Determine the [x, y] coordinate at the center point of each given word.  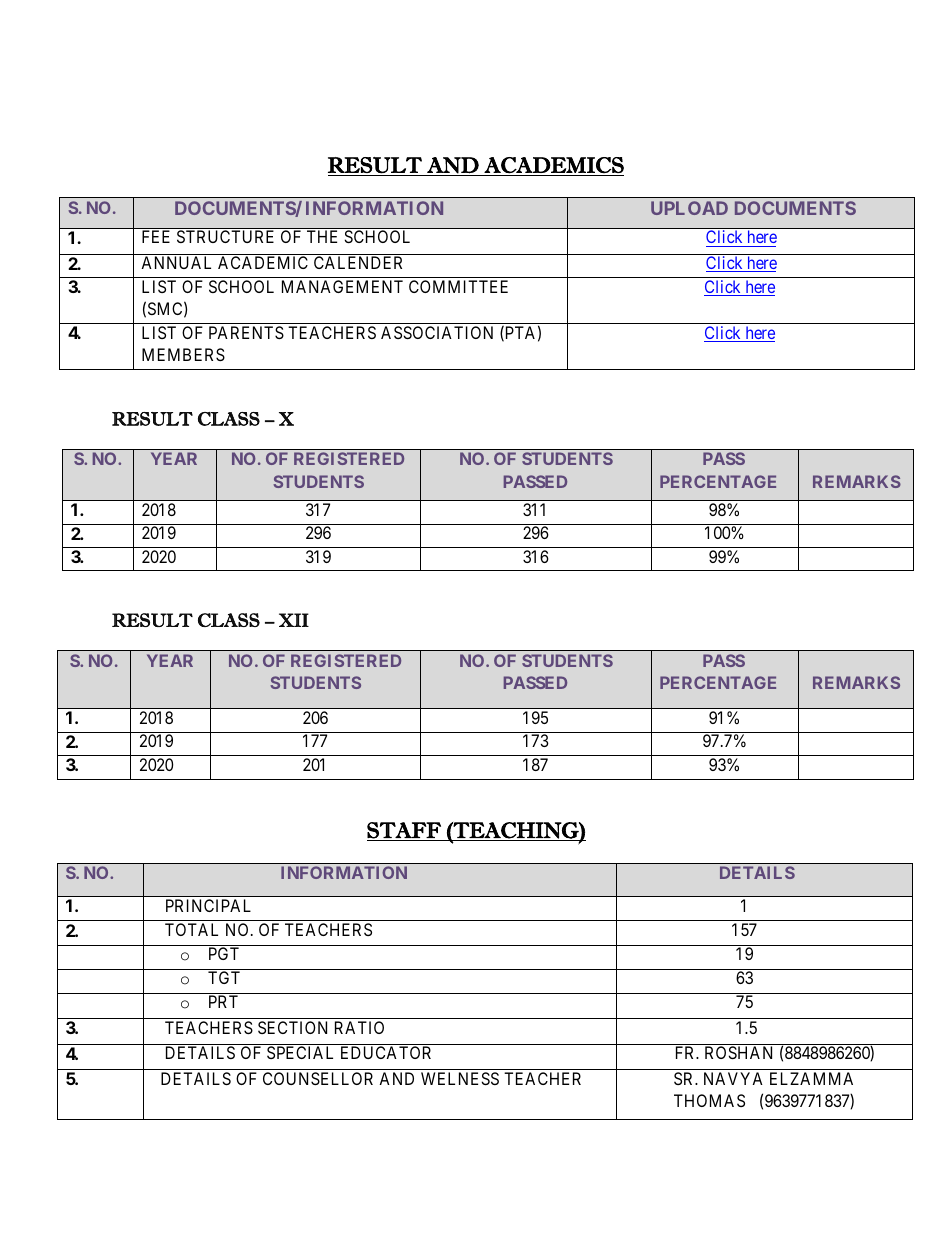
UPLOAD [689, 208]
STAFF [405, 831]
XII [294, 620]
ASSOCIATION [437, 332]
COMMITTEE [458, 286]
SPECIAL [300, 1052]
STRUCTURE [225, 236]
